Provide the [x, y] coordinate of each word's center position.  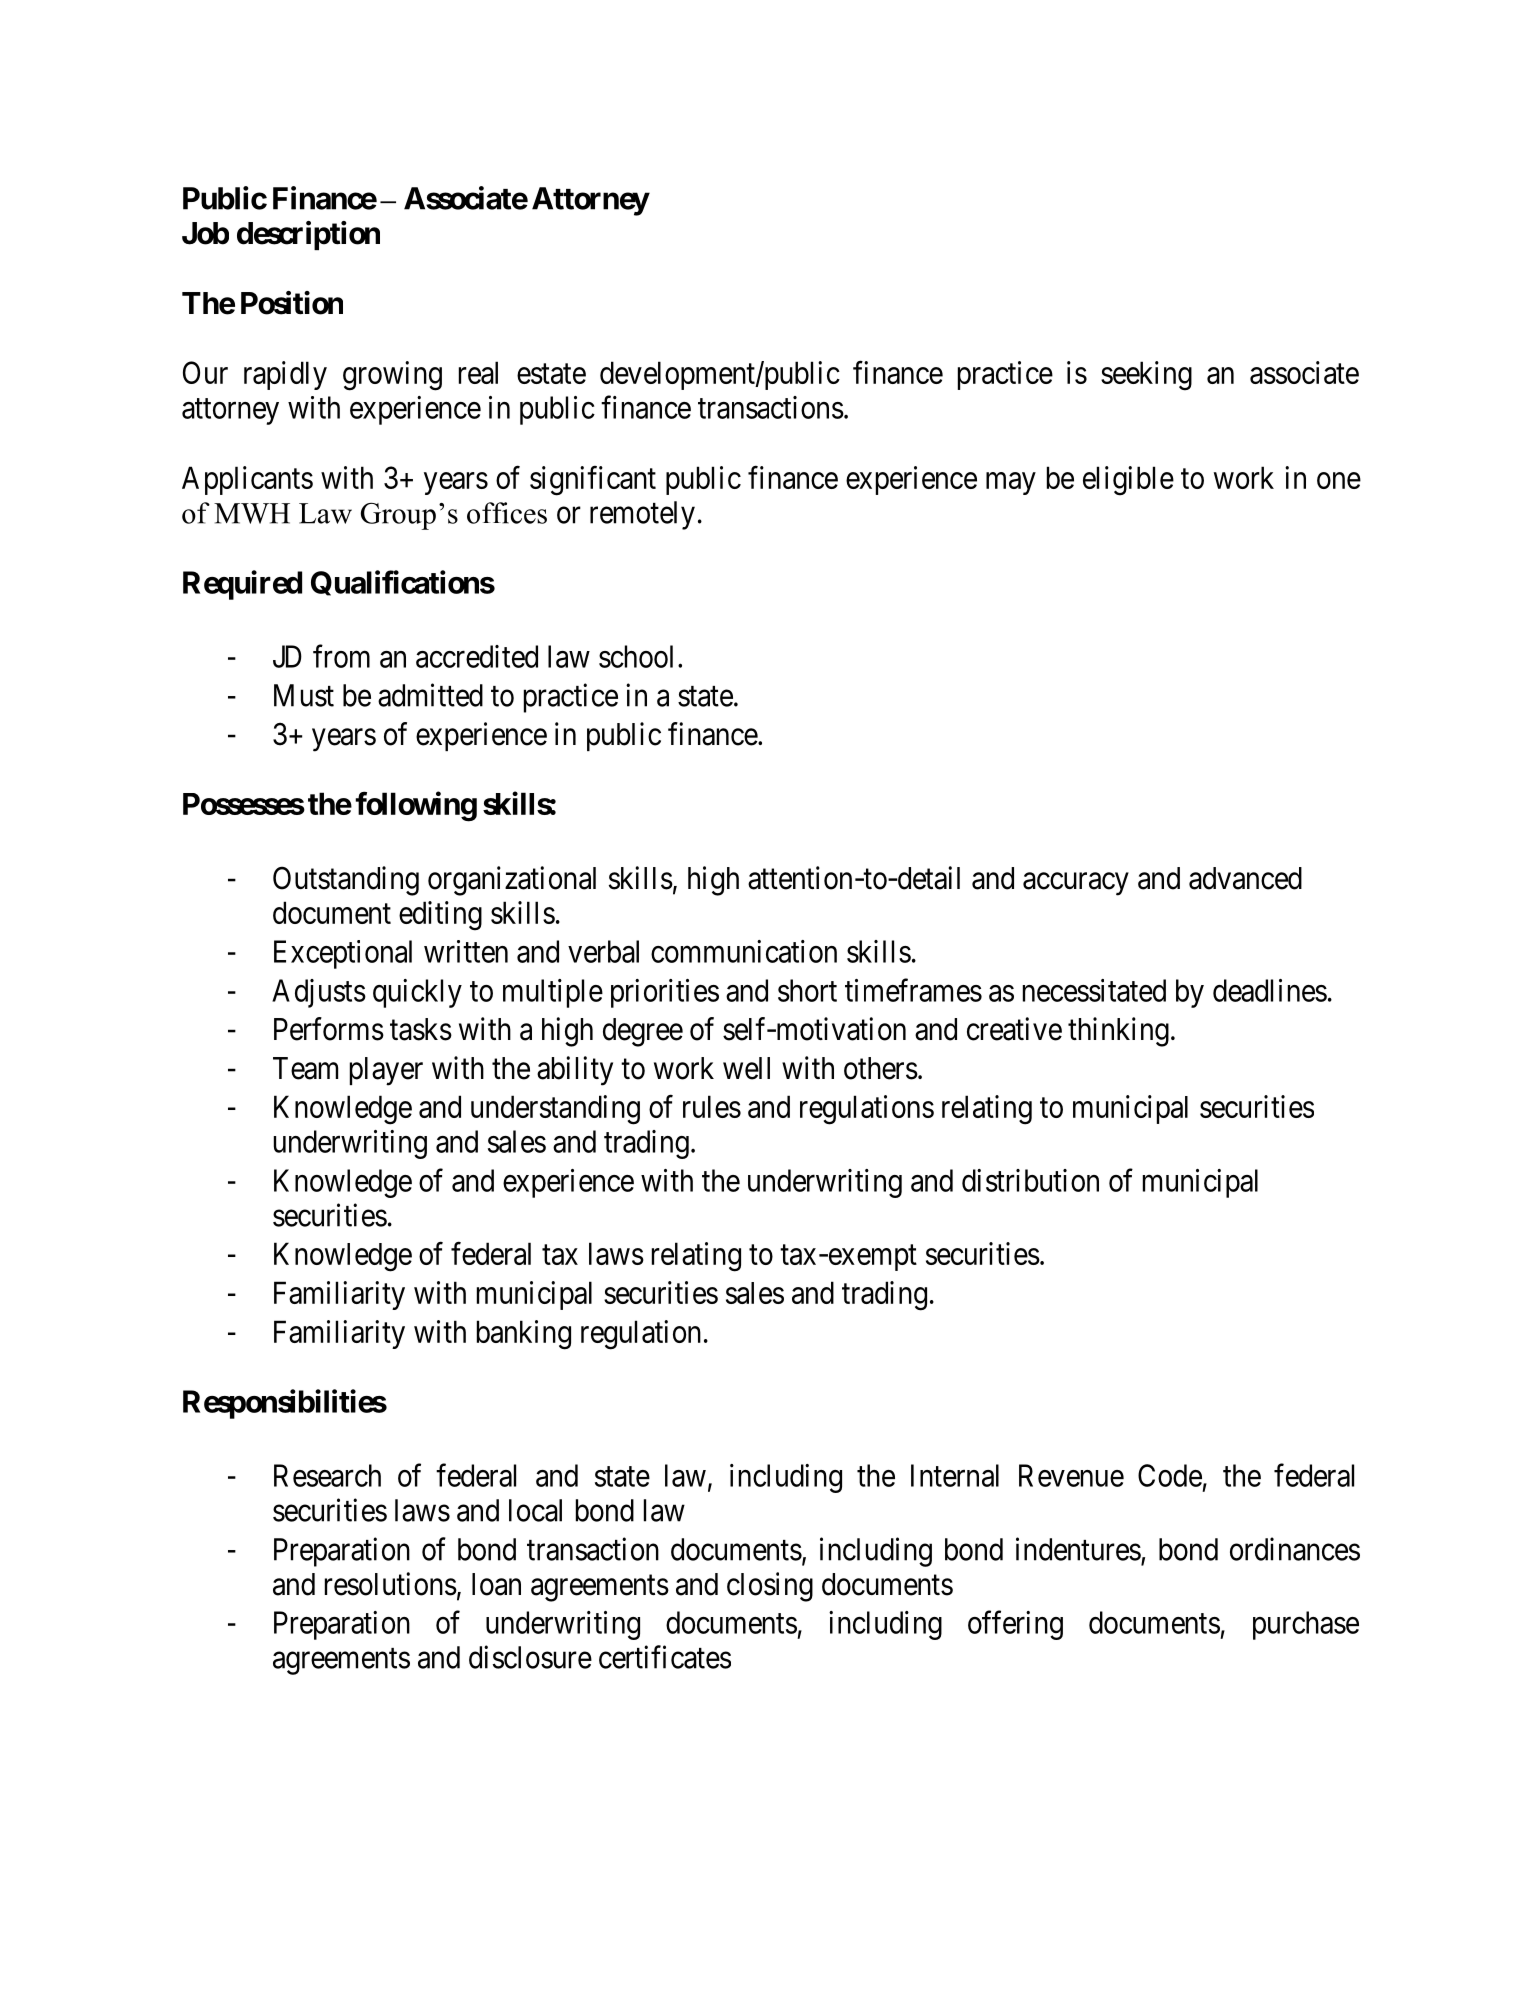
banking [524, 1335]
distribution [1030, 1180]
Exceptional [343, 954]
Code [1170, 1475]
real [478, 372]
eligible [1128, 481]
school [636, 656]
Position [292, 303]
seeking [1146, 376]
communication [744, 951]
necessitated [1094, 990]
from [341, 656]
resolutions [391, 1584]
